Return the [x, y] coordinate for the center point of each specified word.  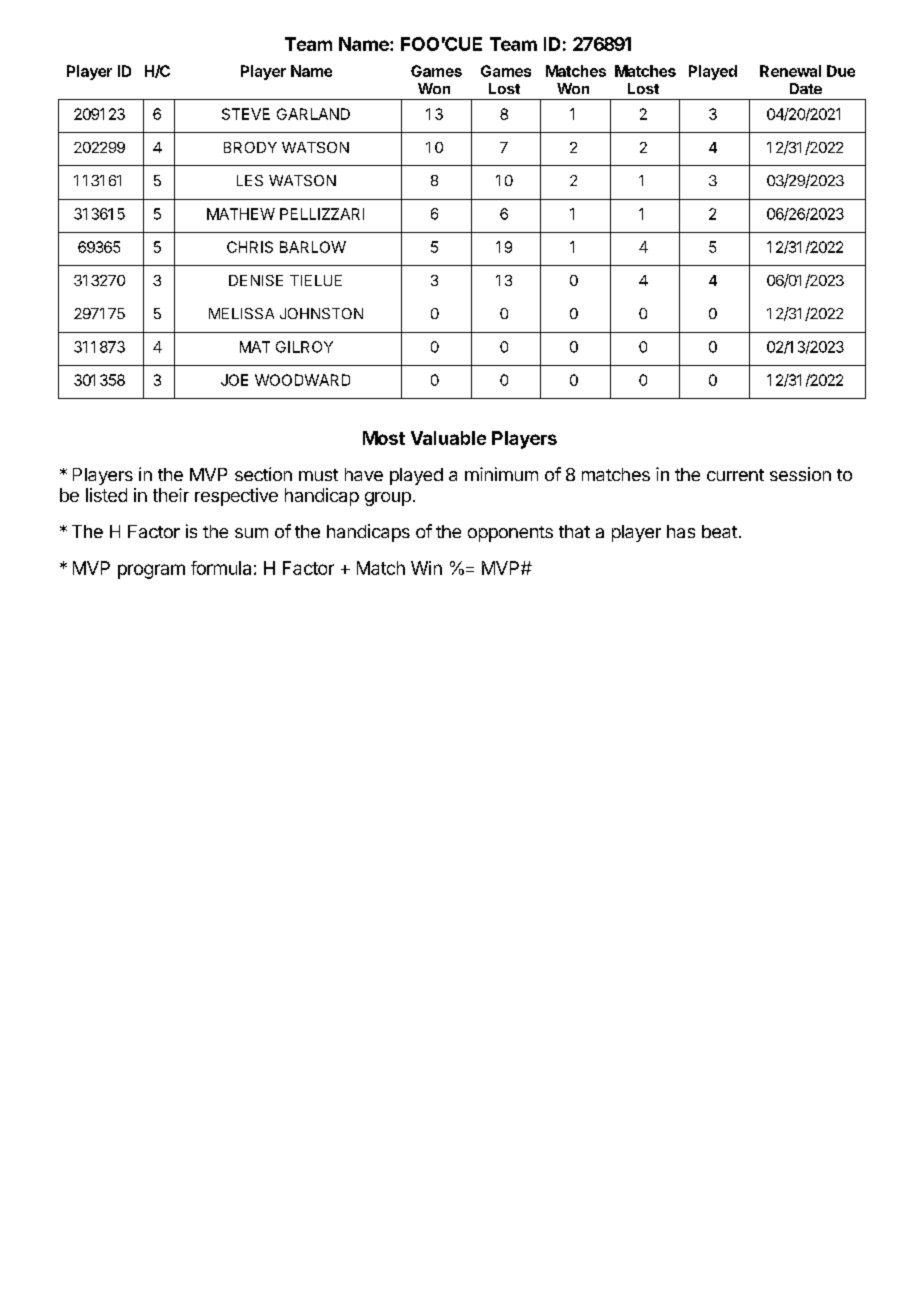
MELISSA [241, 313]
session [800, 474]
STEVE [246, 114]
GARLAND [313, 114]
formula [221, 568]
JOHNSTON [321, 313]
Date [806, 88]
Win [426, 568]
